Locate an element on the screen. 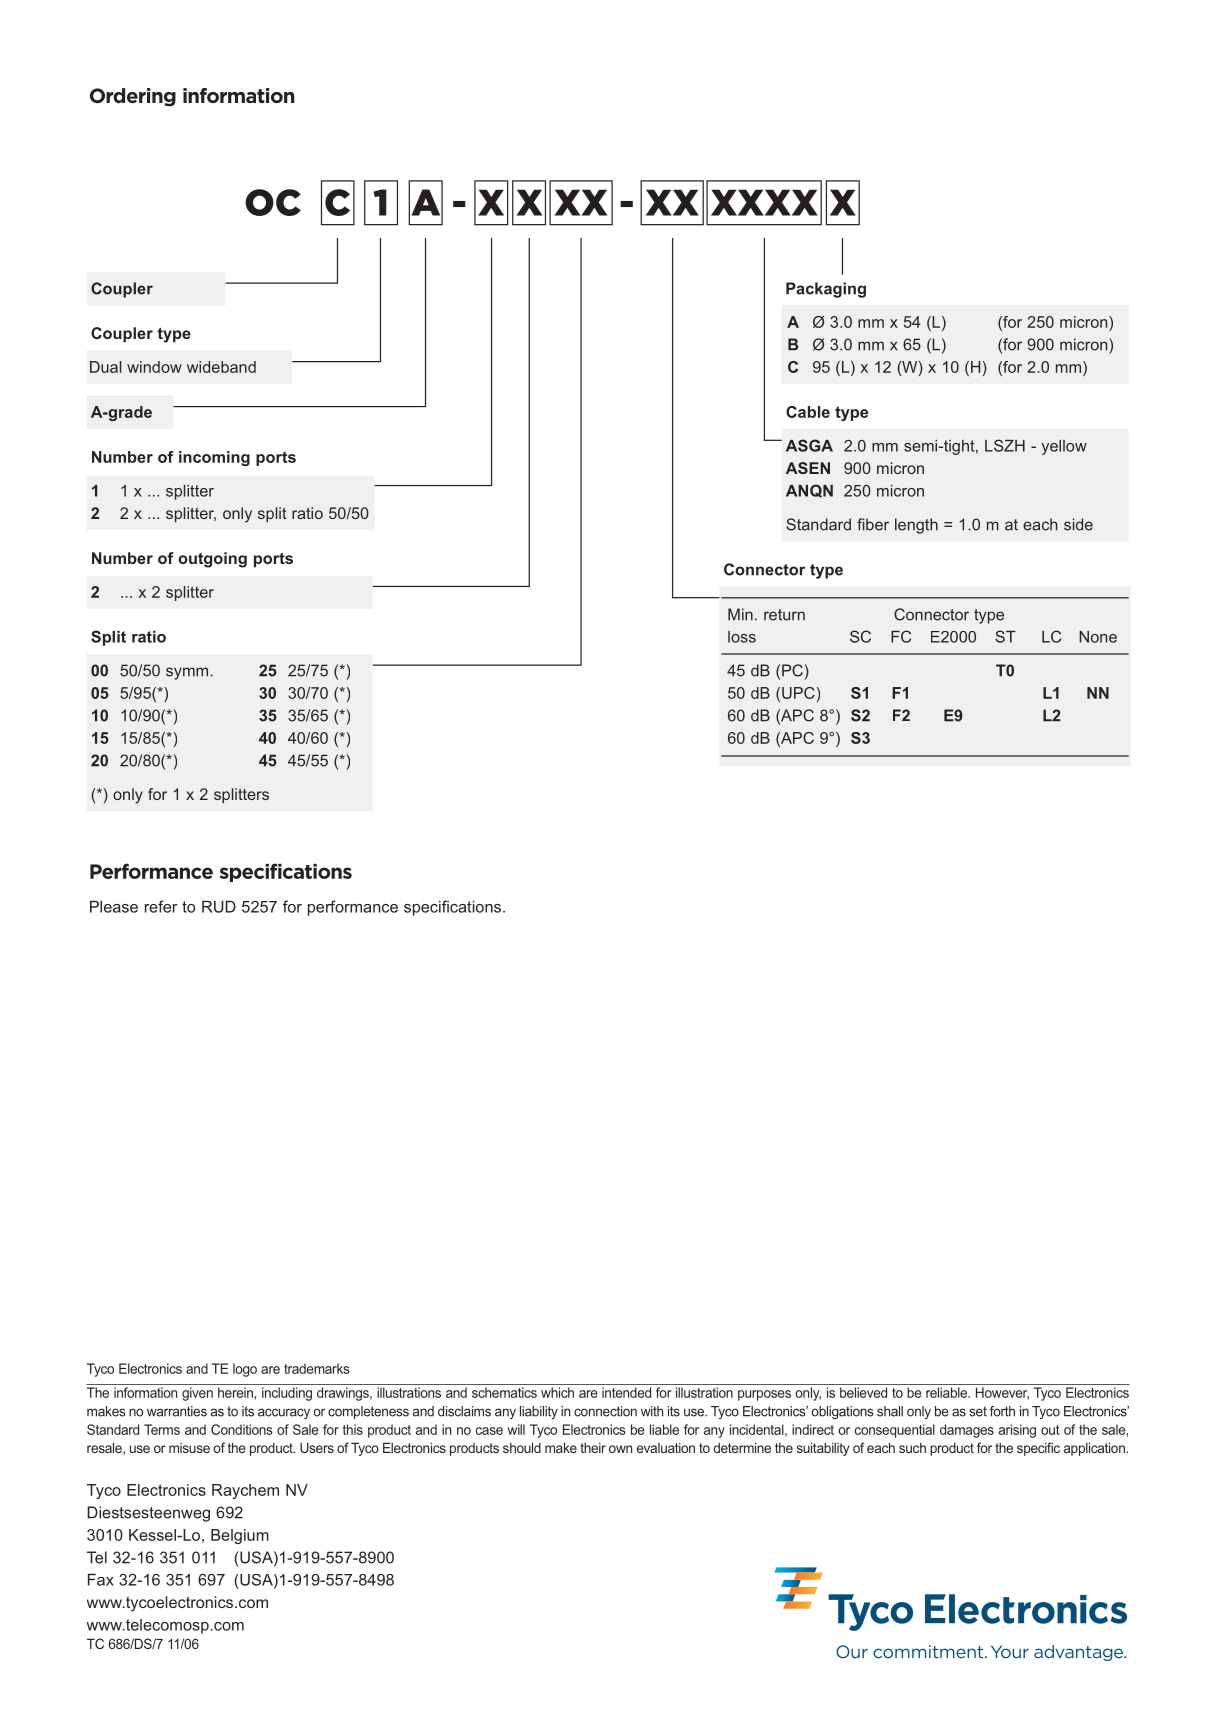  UPC is located at coordinates (798, 693).
